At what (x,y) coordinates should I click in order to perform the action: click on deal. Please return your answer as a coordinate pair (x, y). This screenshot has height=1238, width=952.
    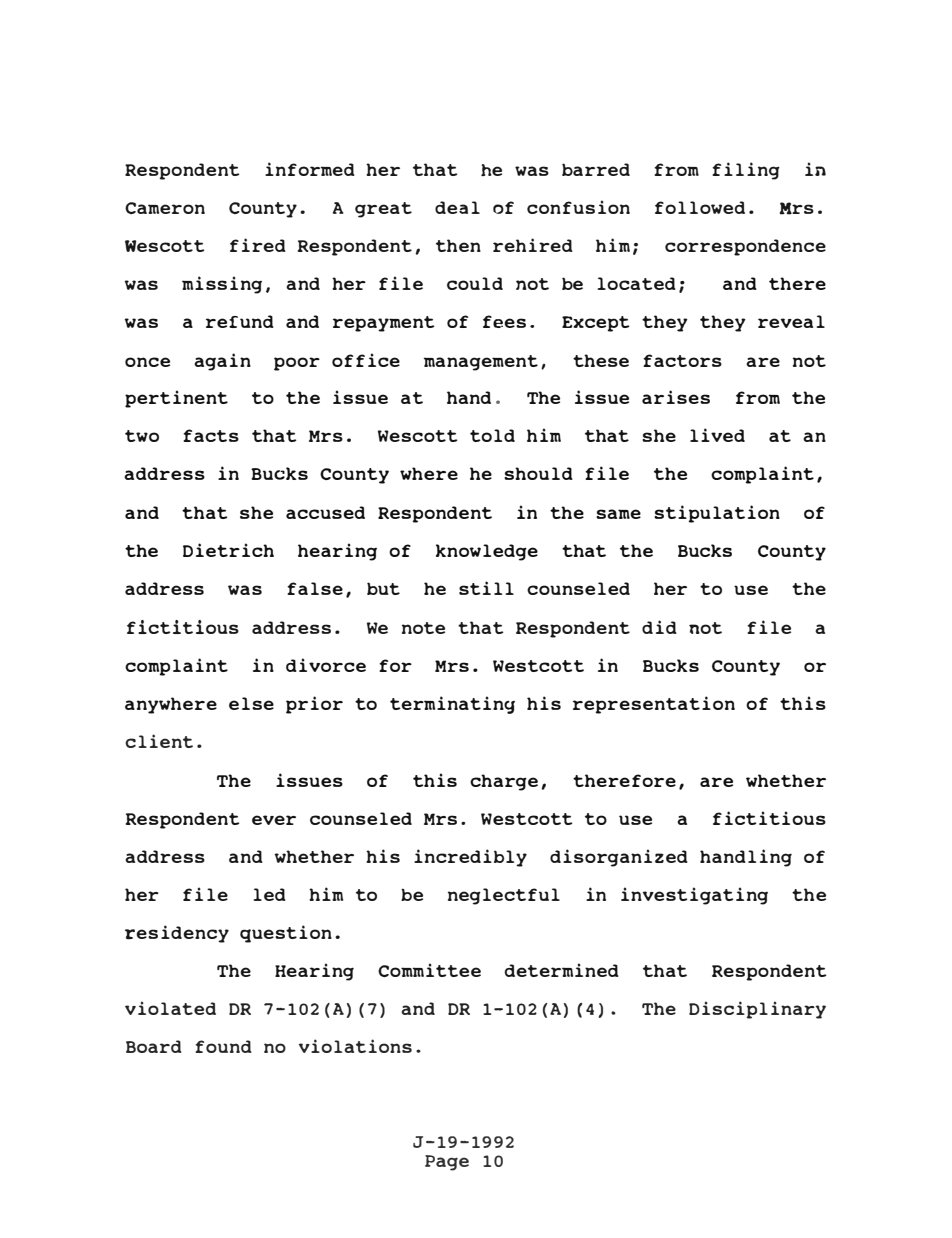
    Looking at the image, I should click on (457, 207).
